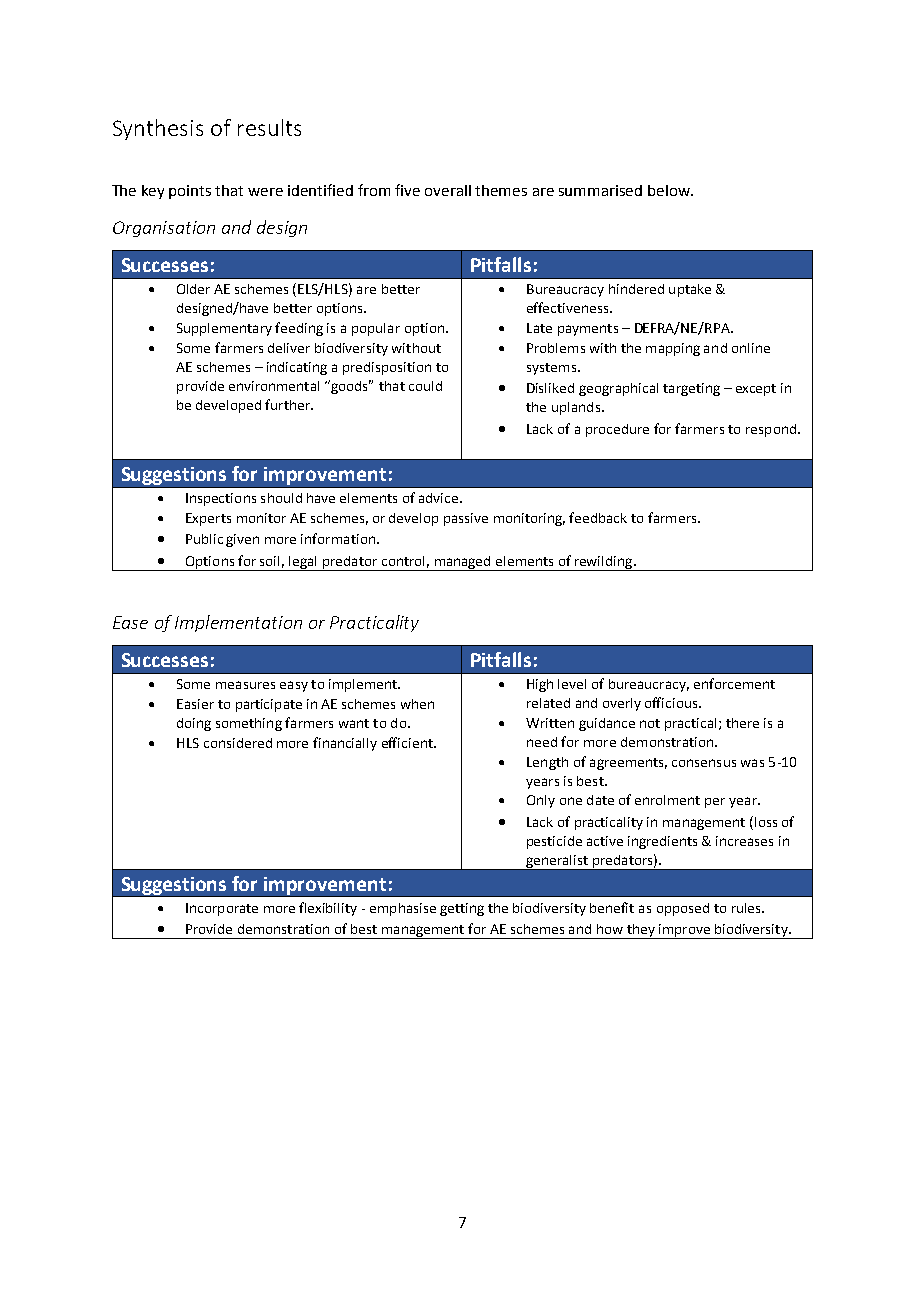 The height and width of the image is (1308, 924). Describe the element at coordinates (598, 517) in the image. I see `feedback` at that location.
